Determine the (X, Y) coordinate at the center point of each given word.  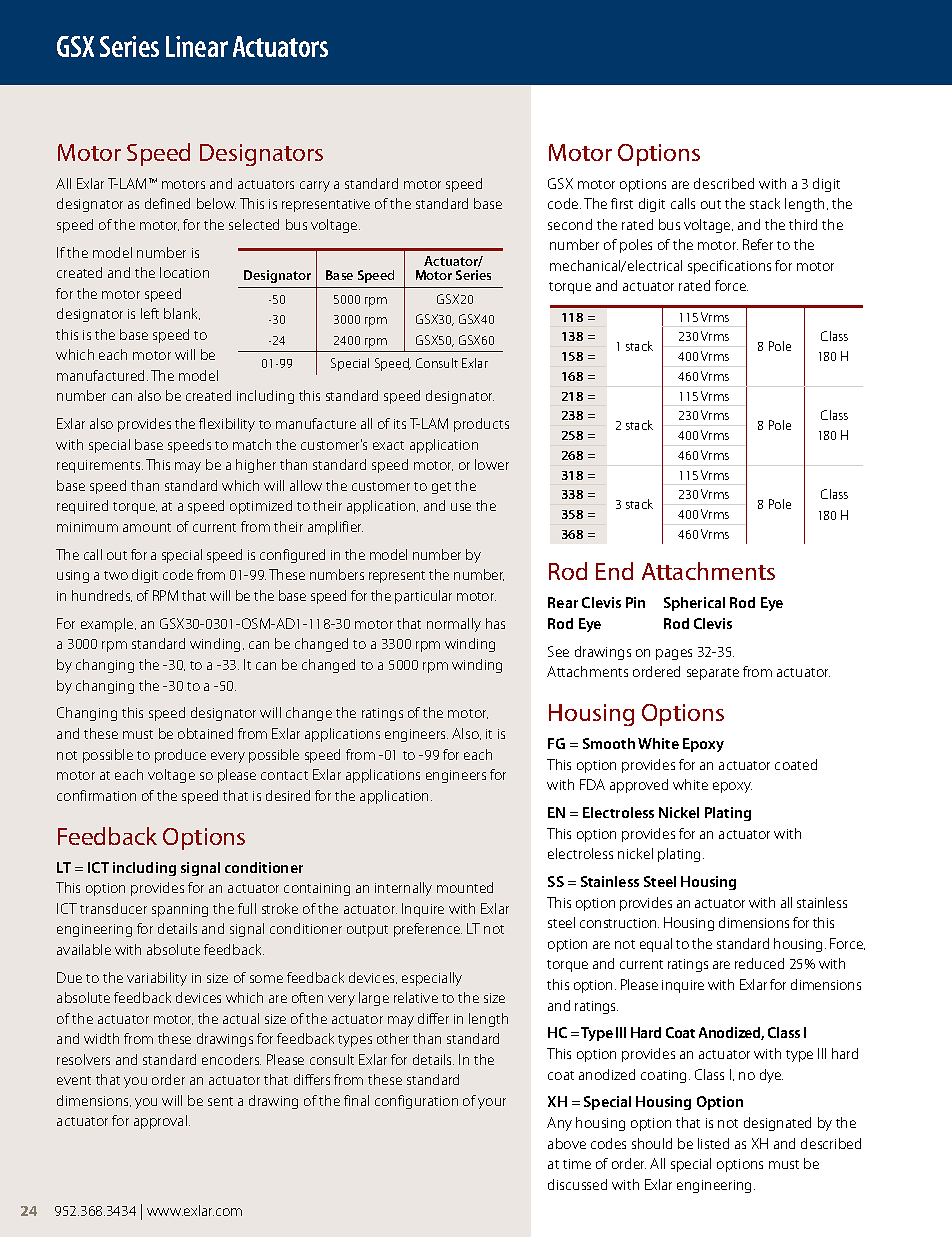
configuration (416, 1102)
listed (713, 1143)
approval (162, 1122)
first (622, 203)
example (108, 625)
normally (454, 625)
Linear (197, 46)
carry (315, 186)
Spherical (694, 604)
